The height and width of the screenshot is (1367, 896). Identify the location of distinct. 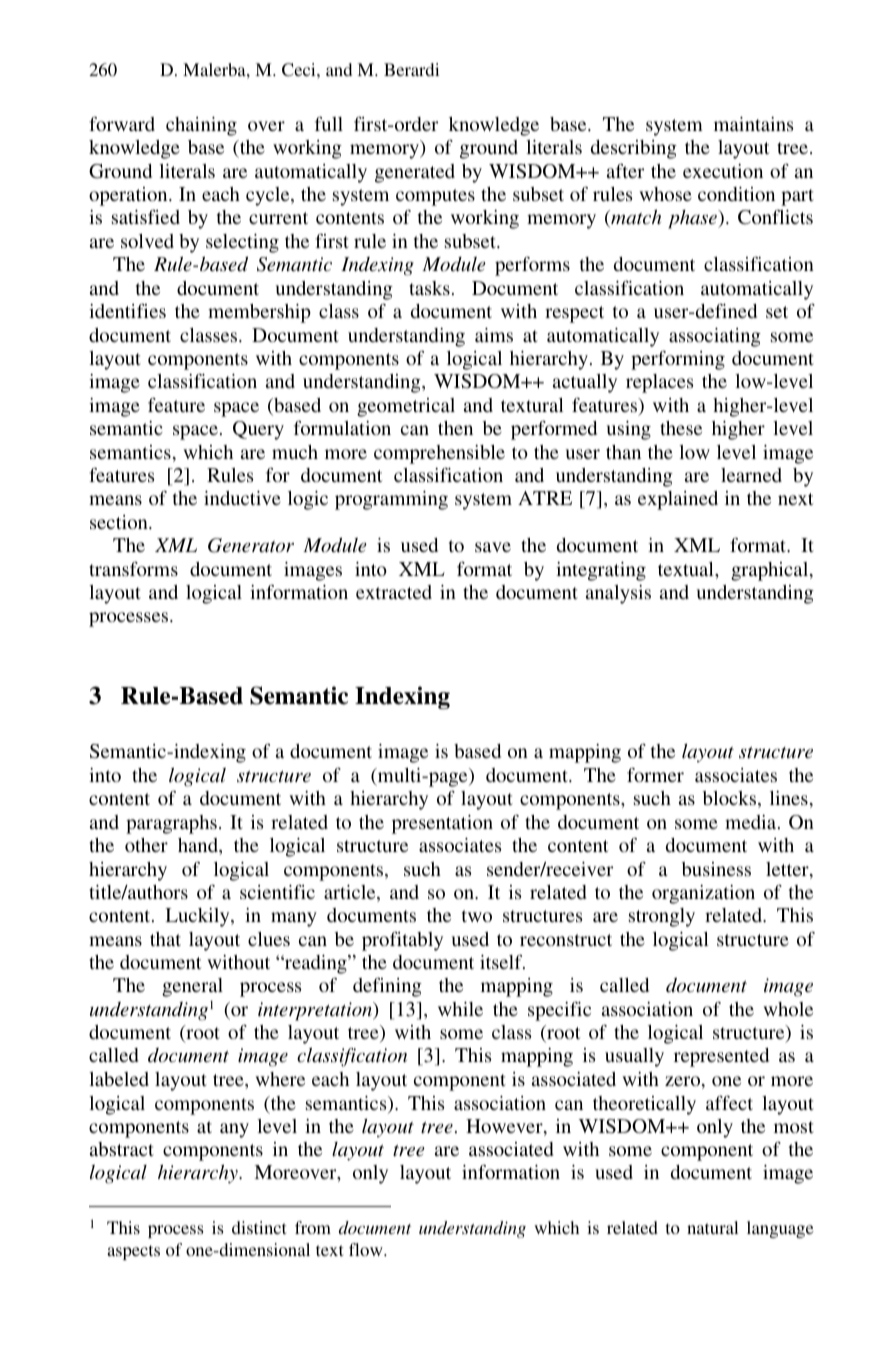
(259, 1227).
